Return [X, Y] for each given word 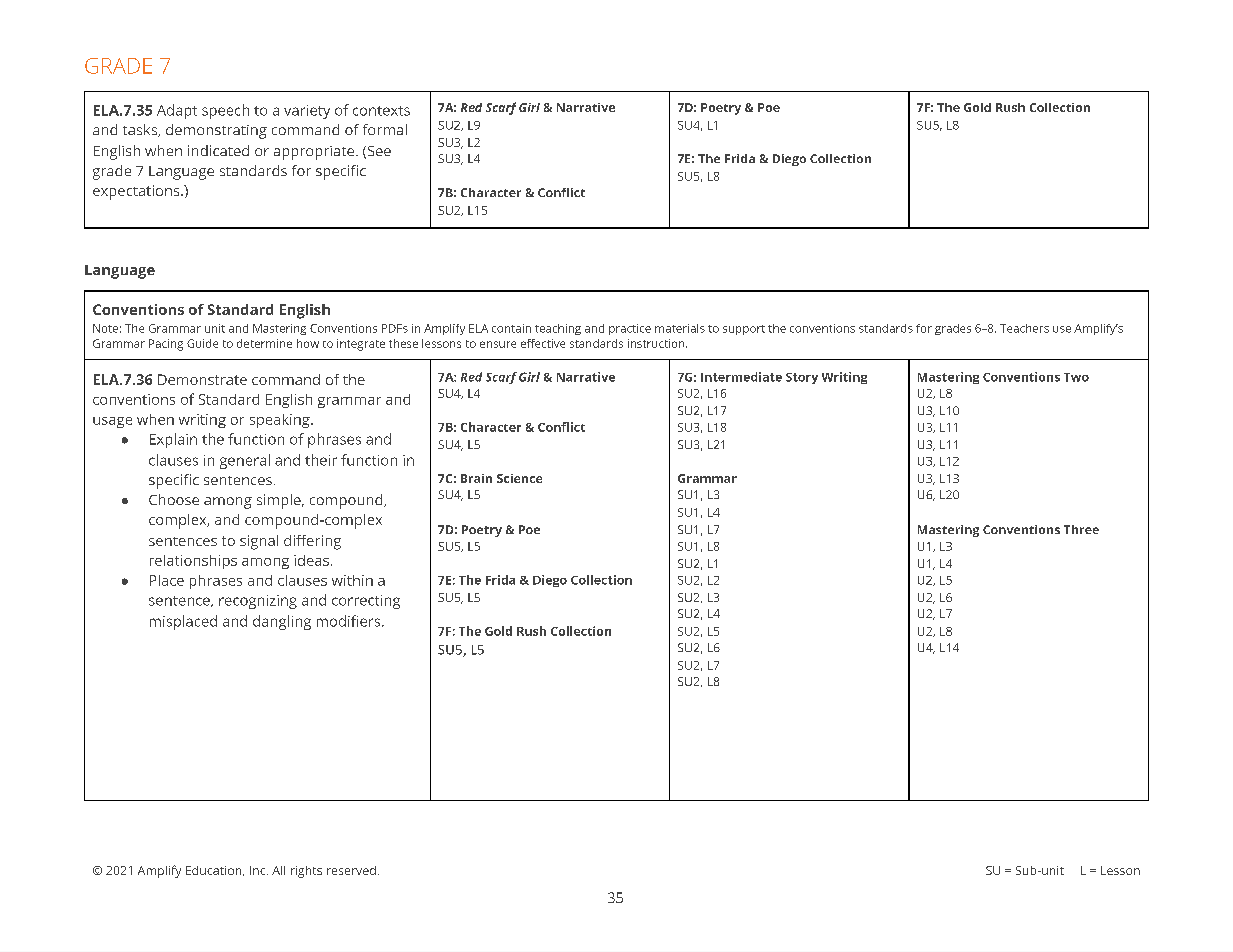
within [352, 580]
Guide [202, 343]
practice [630, 329]
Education [215, 871]
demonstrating [216, 131]
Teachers [1024, 328]
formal [385, 129]
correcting [366, 602]
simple [280, 501]
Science [519, 478]
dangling [282, 622]
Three [1081, 529]
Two [1076, 377]
